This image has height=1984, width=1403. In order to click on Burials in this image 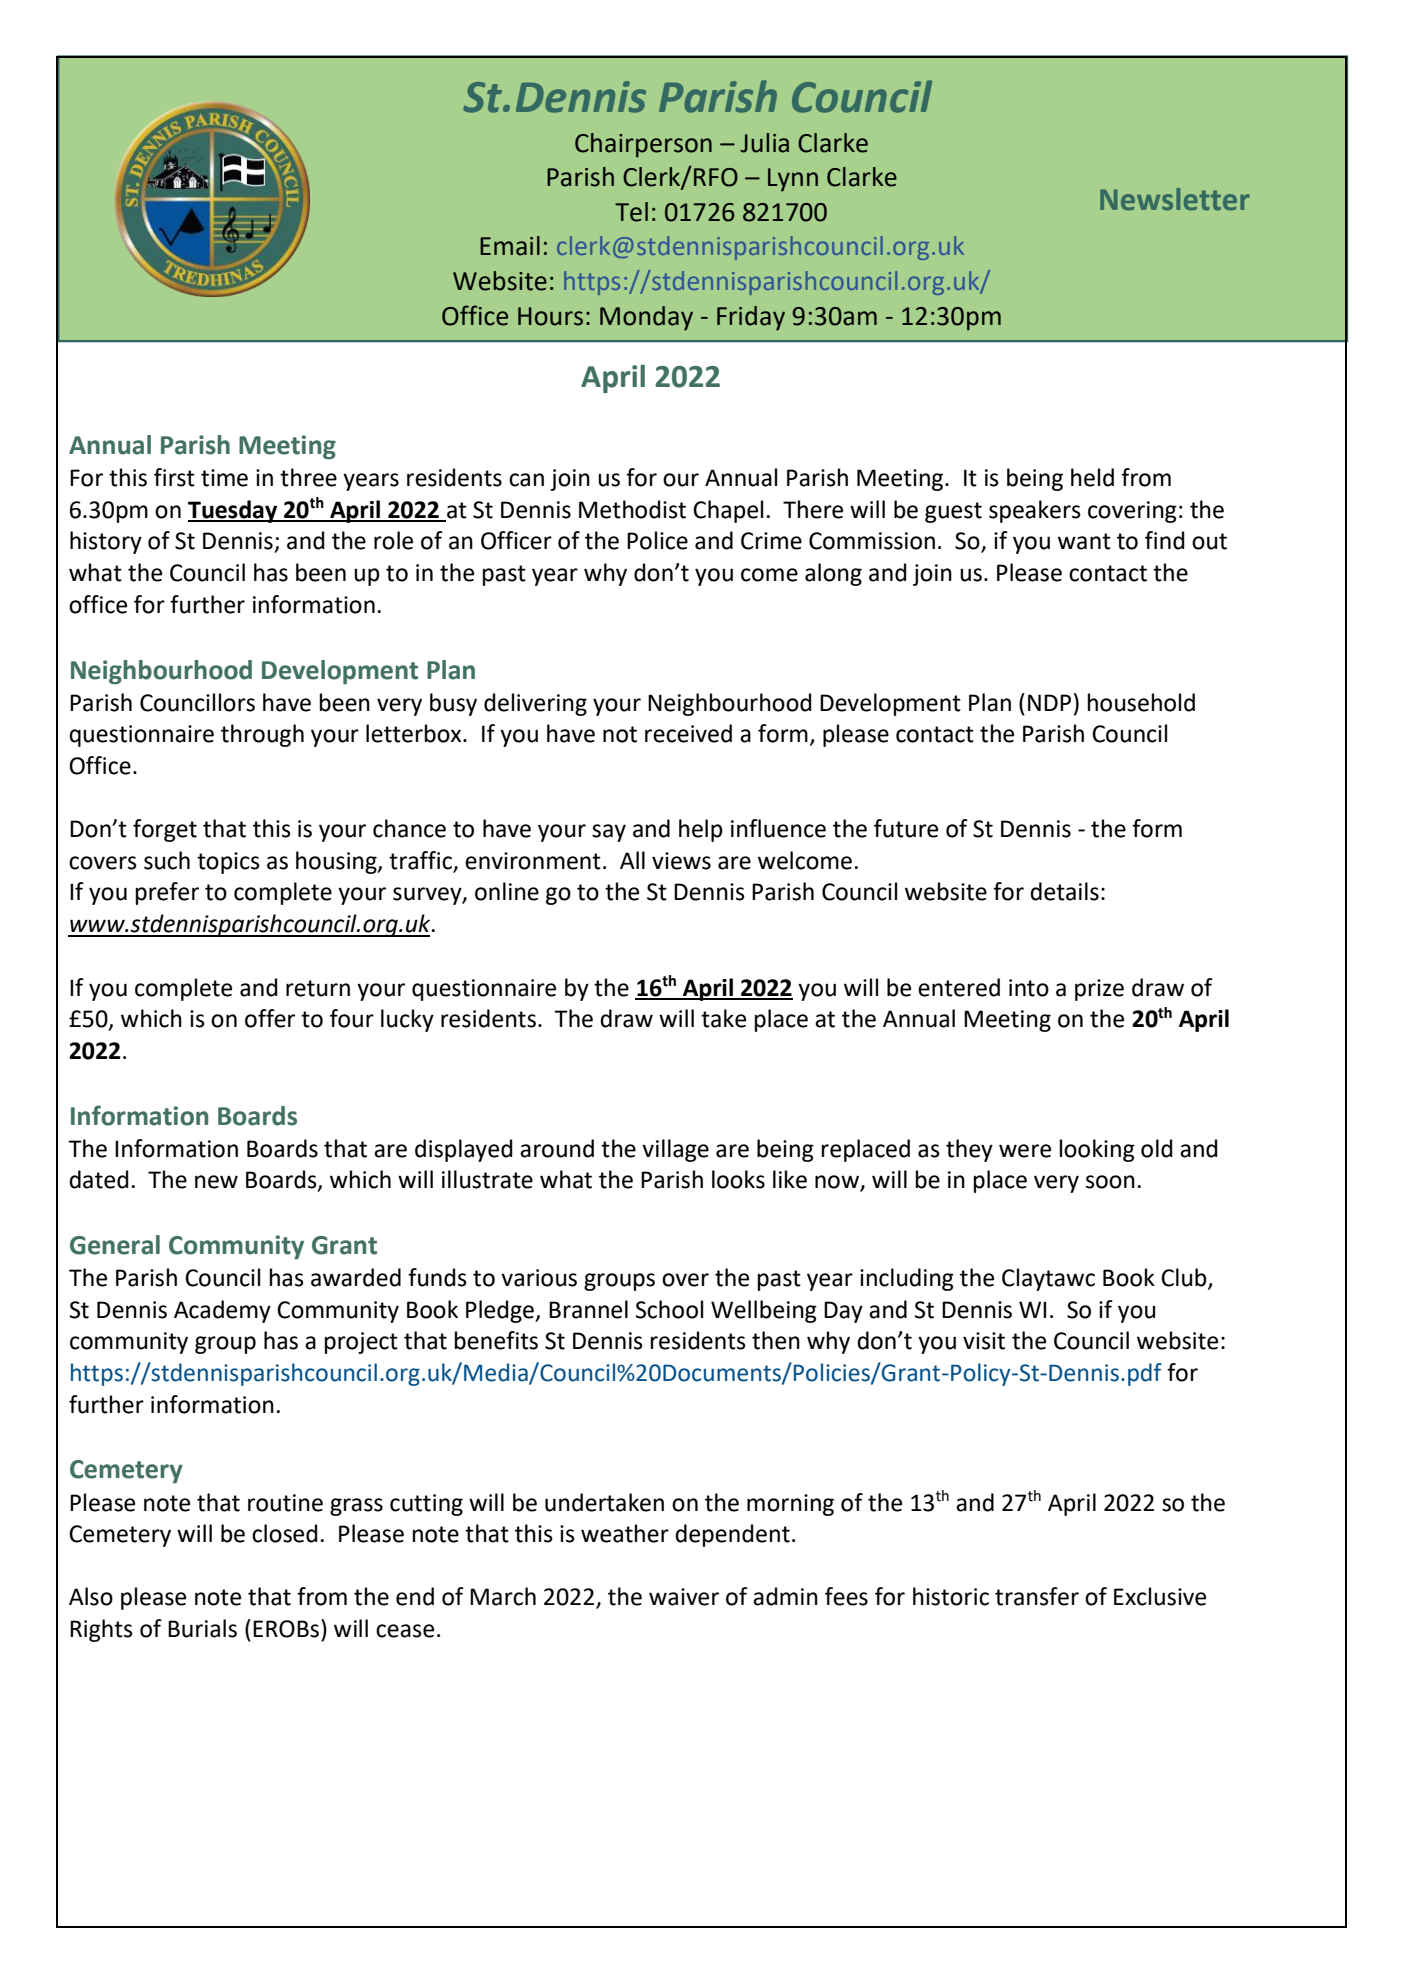, I will do `click(202, 1628)`.
